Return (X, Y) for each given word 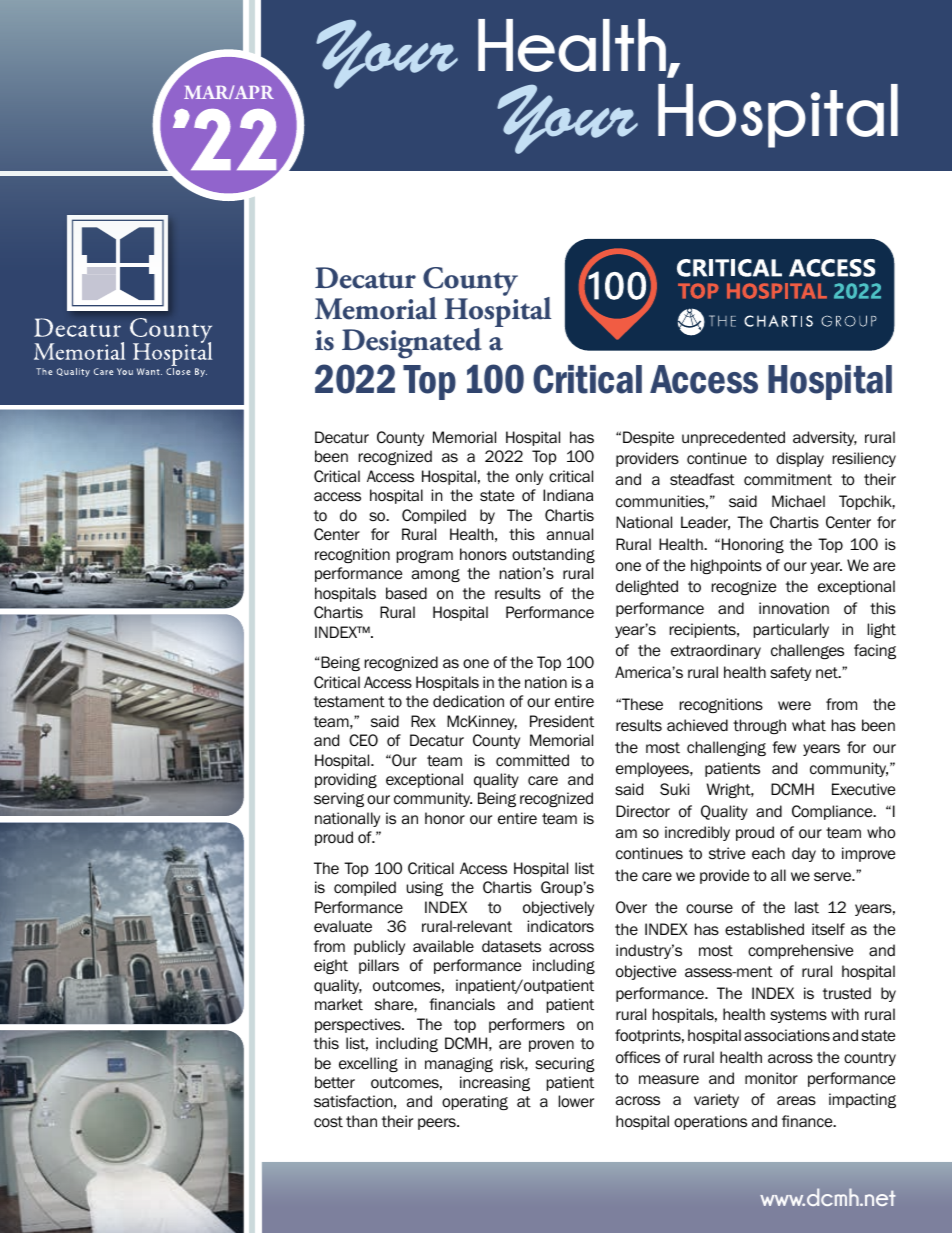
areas (796, 1100)
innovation (794, 608)
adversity (825, 438)
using (425, 888)
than (361, 1121)
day (804, 854)
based (406, 593)
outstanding (553, 555)
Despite (648, 438)
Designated (412, 343)
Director (643, 811)
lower (576, 1101)
